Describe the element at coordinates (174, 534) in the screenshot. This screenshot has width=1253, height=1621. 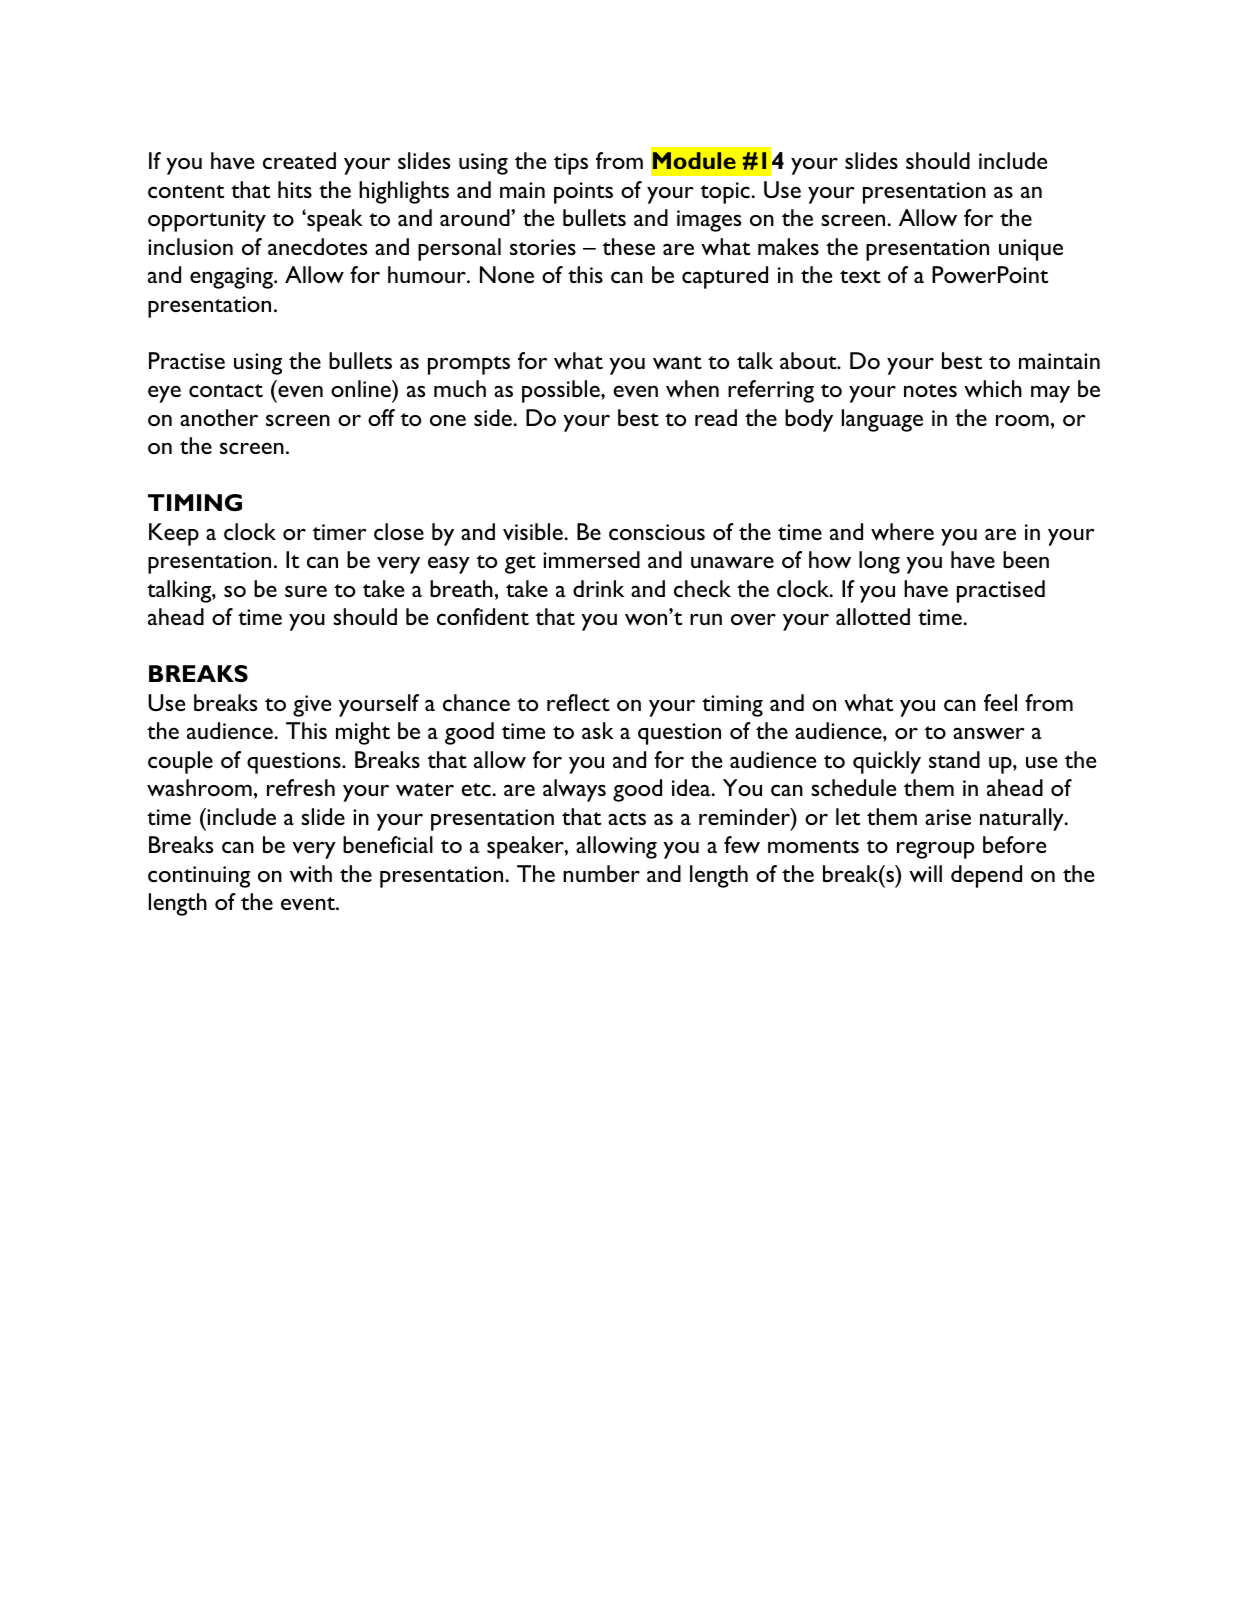
I see `Keep` at that location.
